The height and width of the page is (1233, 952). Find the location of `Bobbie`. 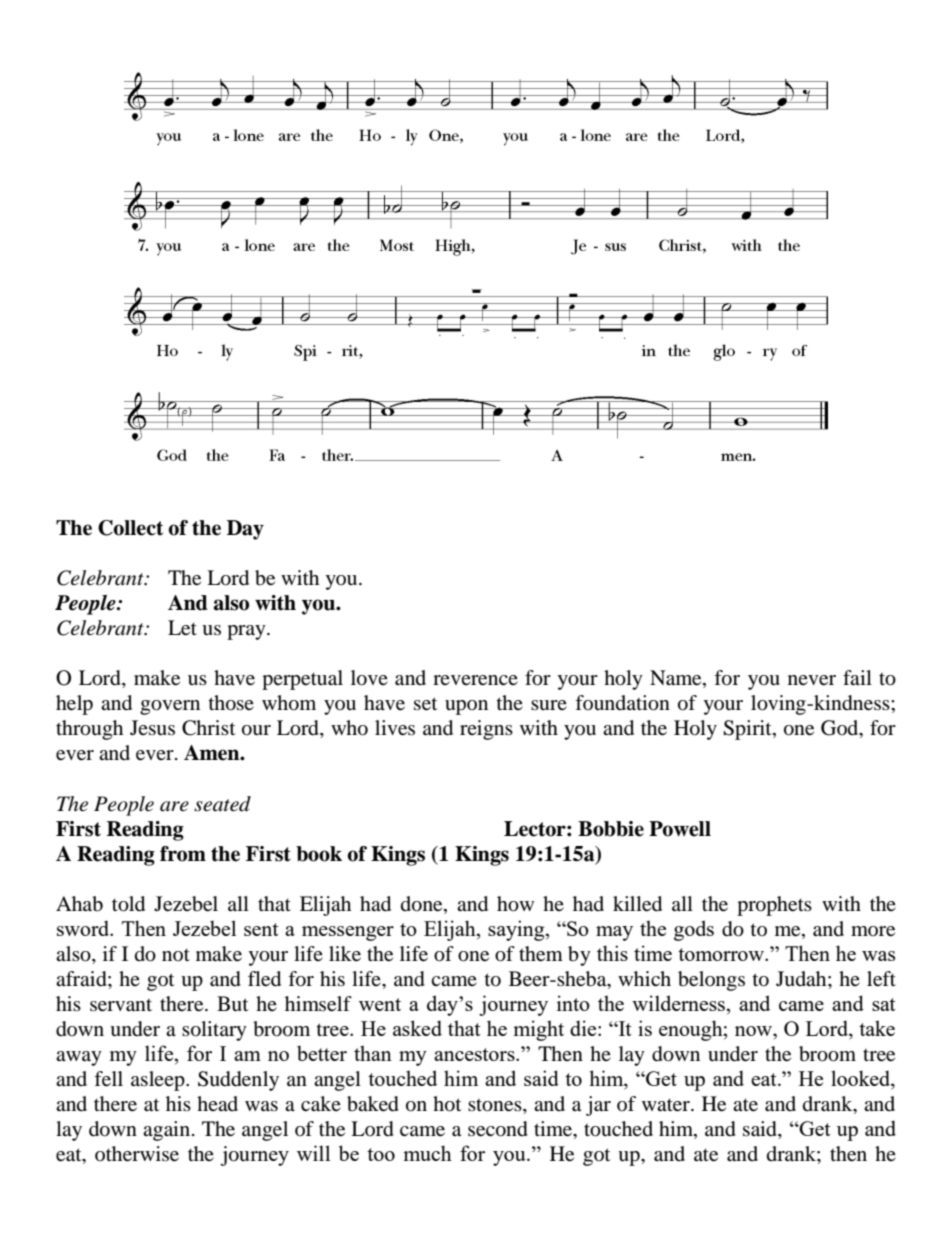

Bobbie is located at coordinates (611, 829).
